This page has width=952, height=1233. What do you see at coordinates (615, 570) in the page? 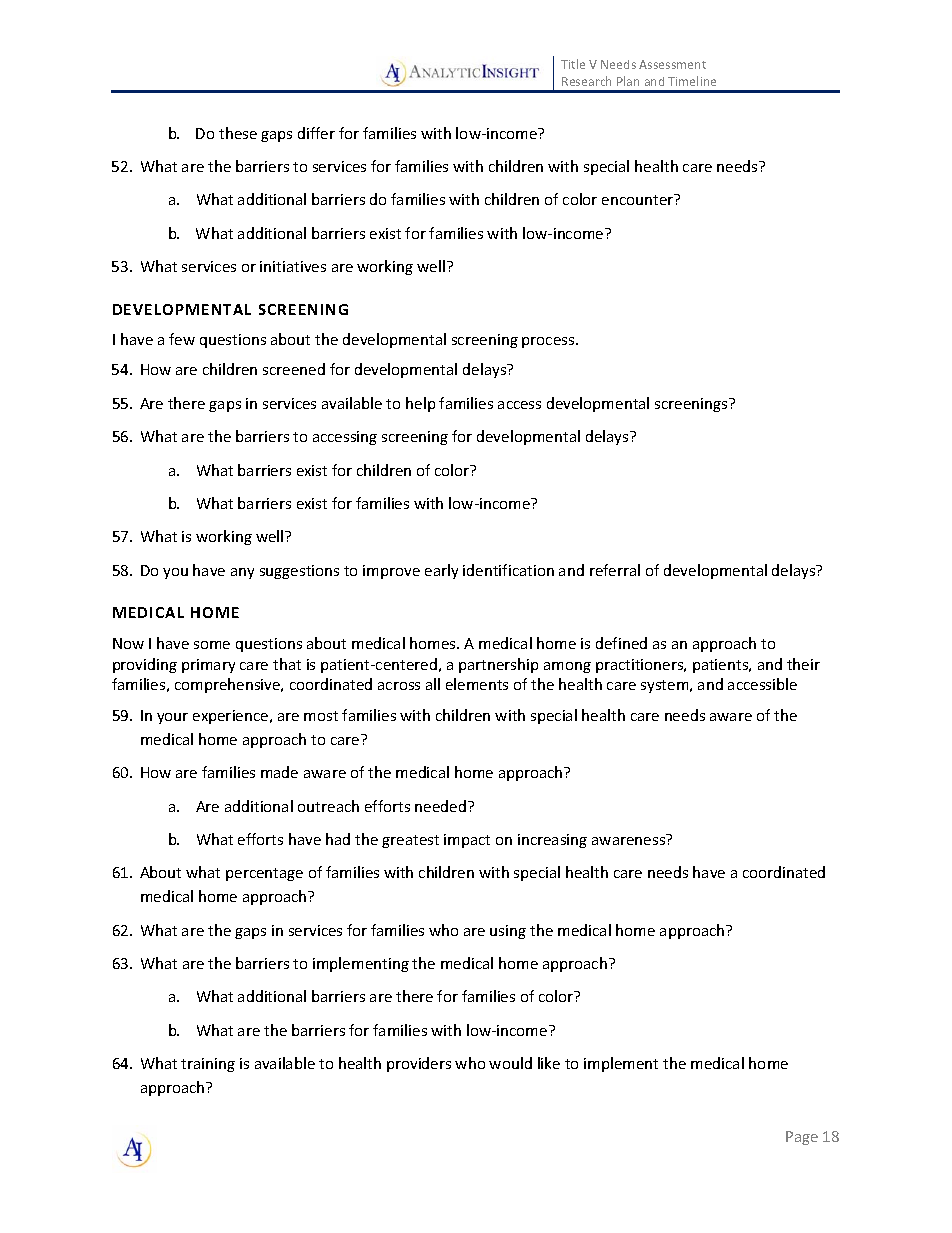
I see `referral` at bounding box center [615, 570].
